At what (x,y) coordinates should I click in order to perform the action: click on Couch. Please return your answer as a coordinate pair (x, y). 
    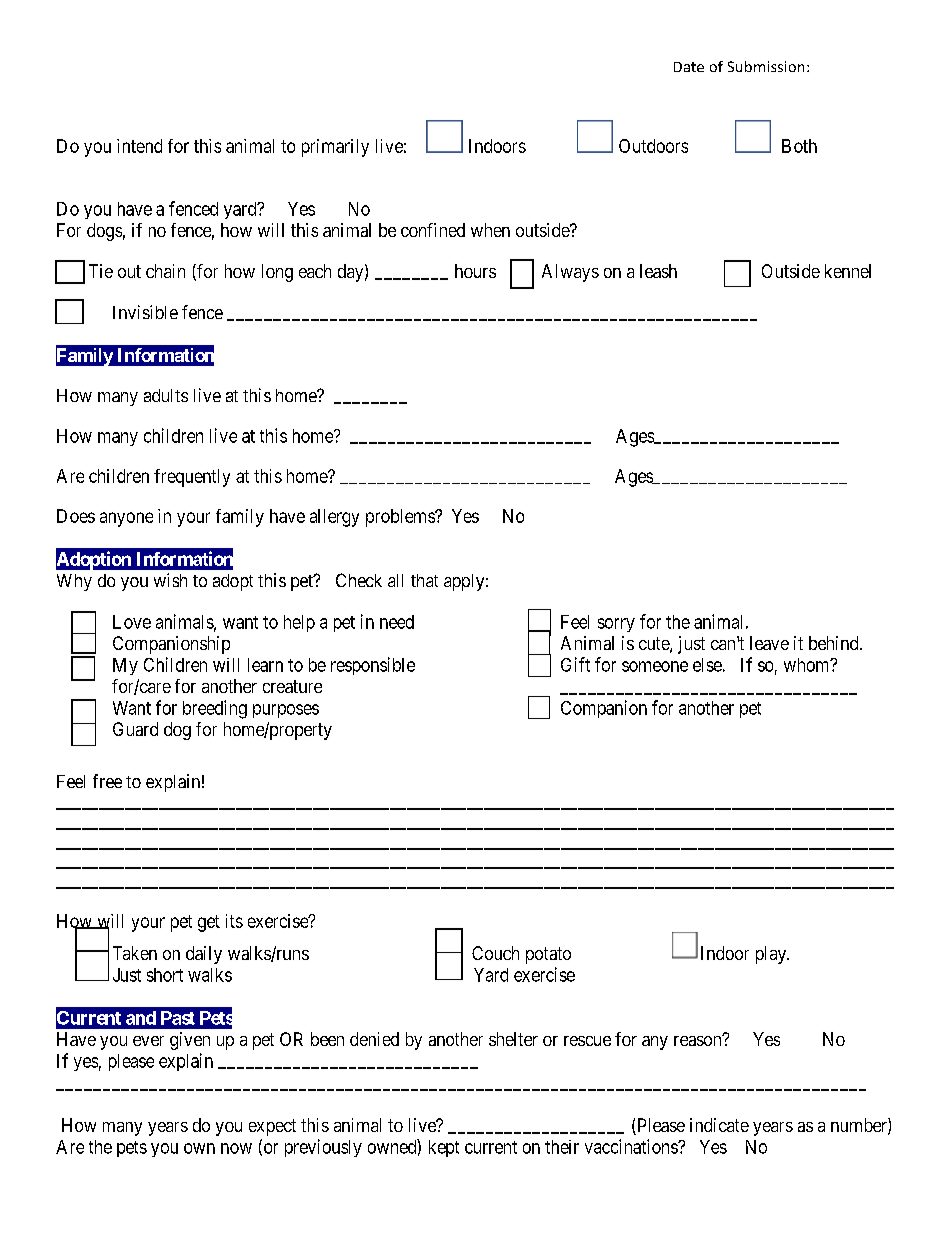
    Looking at the image, I should click on (495, 953).
